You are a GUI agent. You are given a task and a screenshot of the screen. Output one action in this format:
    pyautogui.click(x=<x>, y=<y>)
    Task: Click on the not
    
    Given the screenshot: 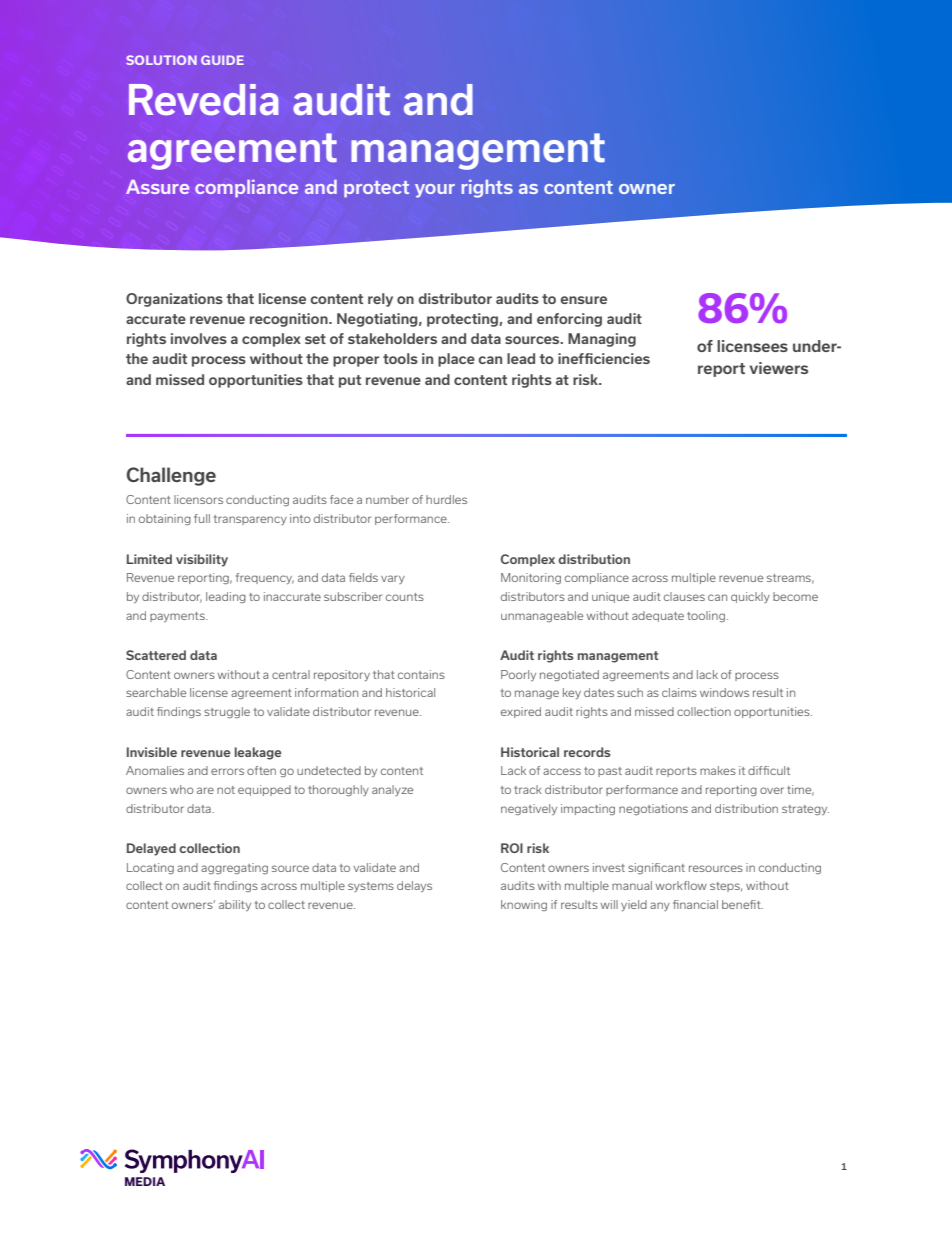 What is the action you would take?
    pyautogui.click(x=226, y=790)
